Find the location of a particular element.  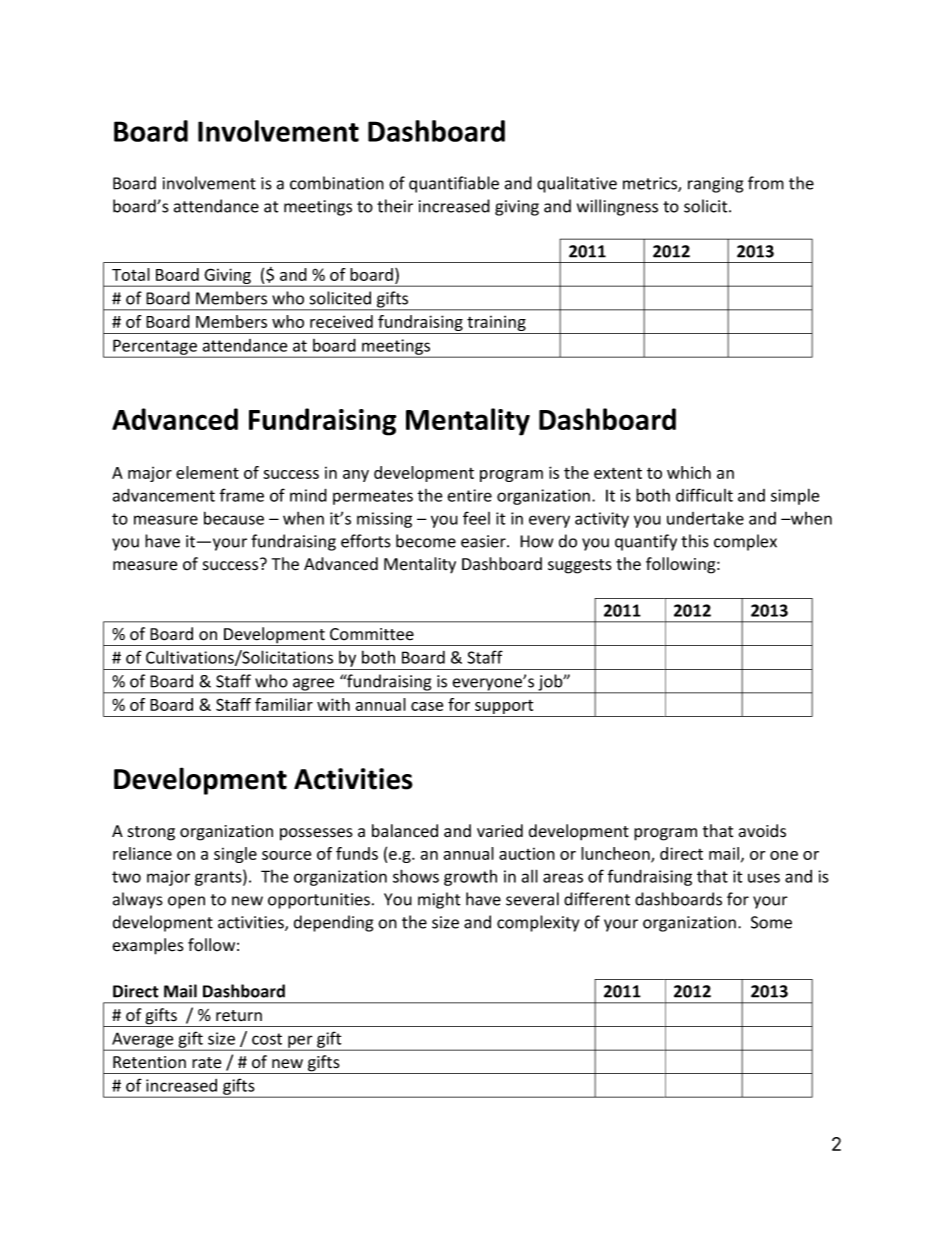

cost is located at coordinates (267, 1039).
